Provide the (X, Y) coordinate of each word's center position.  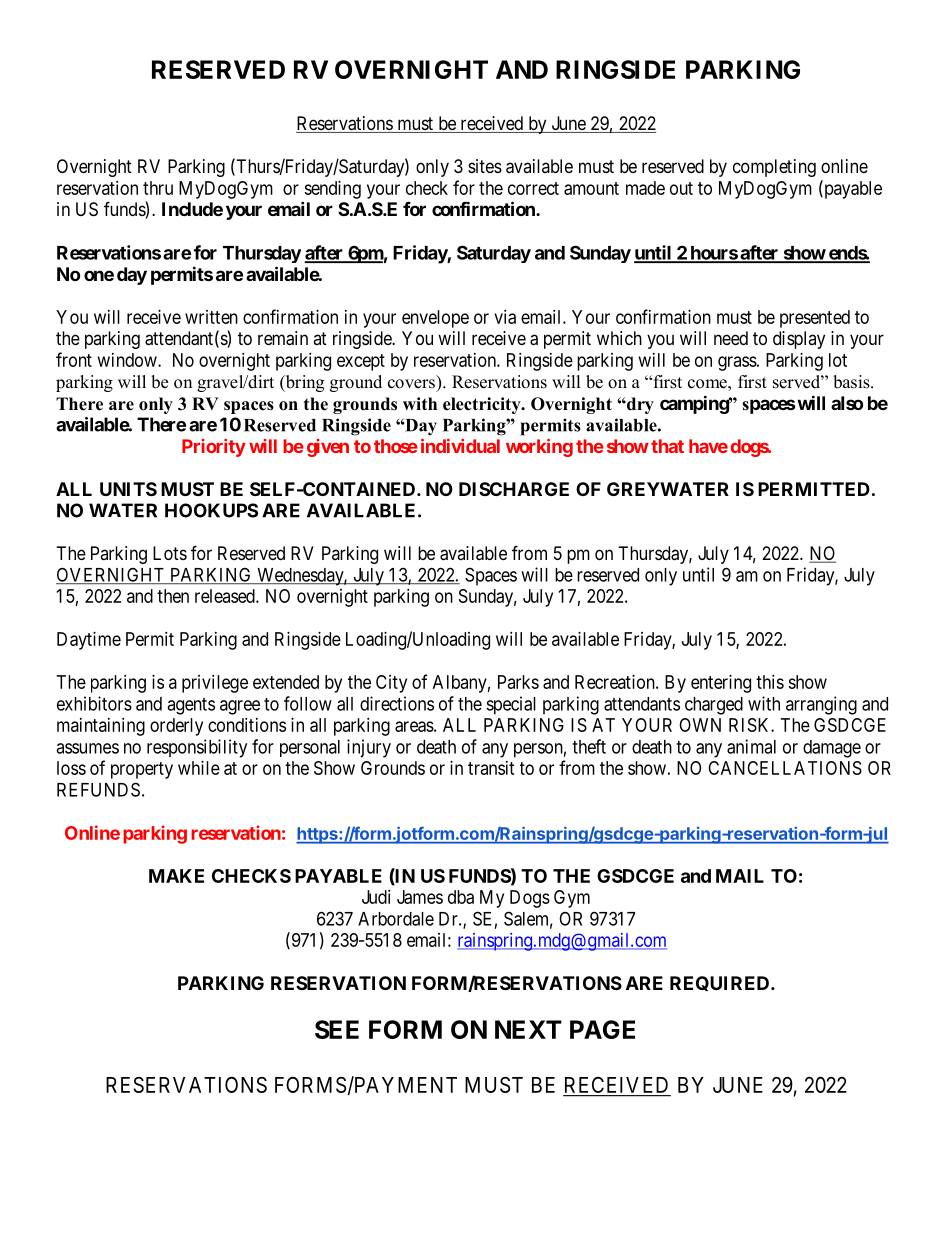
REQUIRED (721, 983)
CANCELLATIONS (785, 768)
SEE (337, 1029)
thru (158, 188)
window (128, 360)
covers (411, 384)
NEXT (528, 1029)
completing (774, 168)
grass (737, 363)
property (142, 770)
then (173, 596)
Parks (518, 682)
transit (491, 768)
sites (485, 166)
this (770, 682)
